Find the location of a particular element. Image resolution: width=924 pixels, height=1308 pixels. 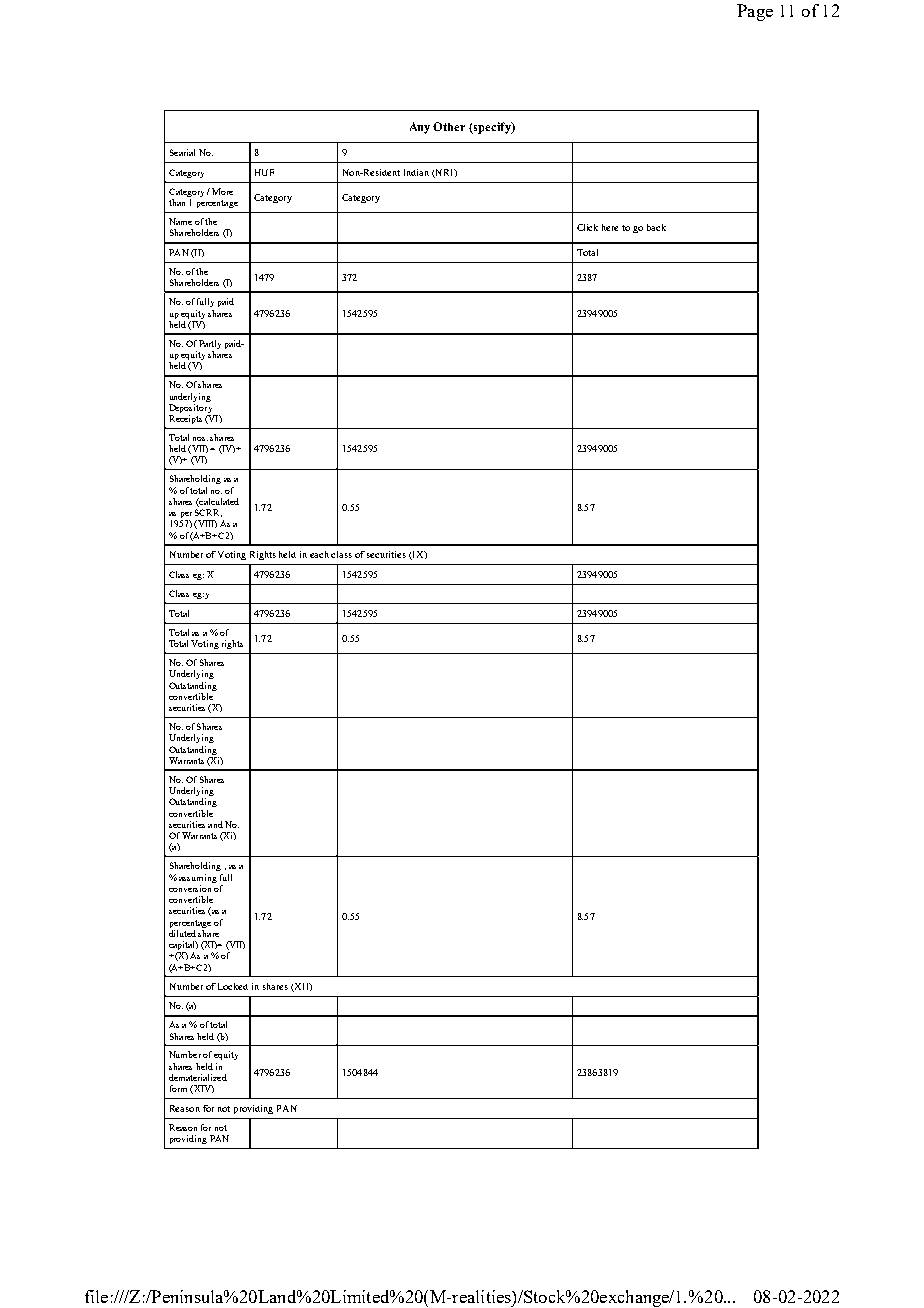

here is located at coordinates (610, 227).
